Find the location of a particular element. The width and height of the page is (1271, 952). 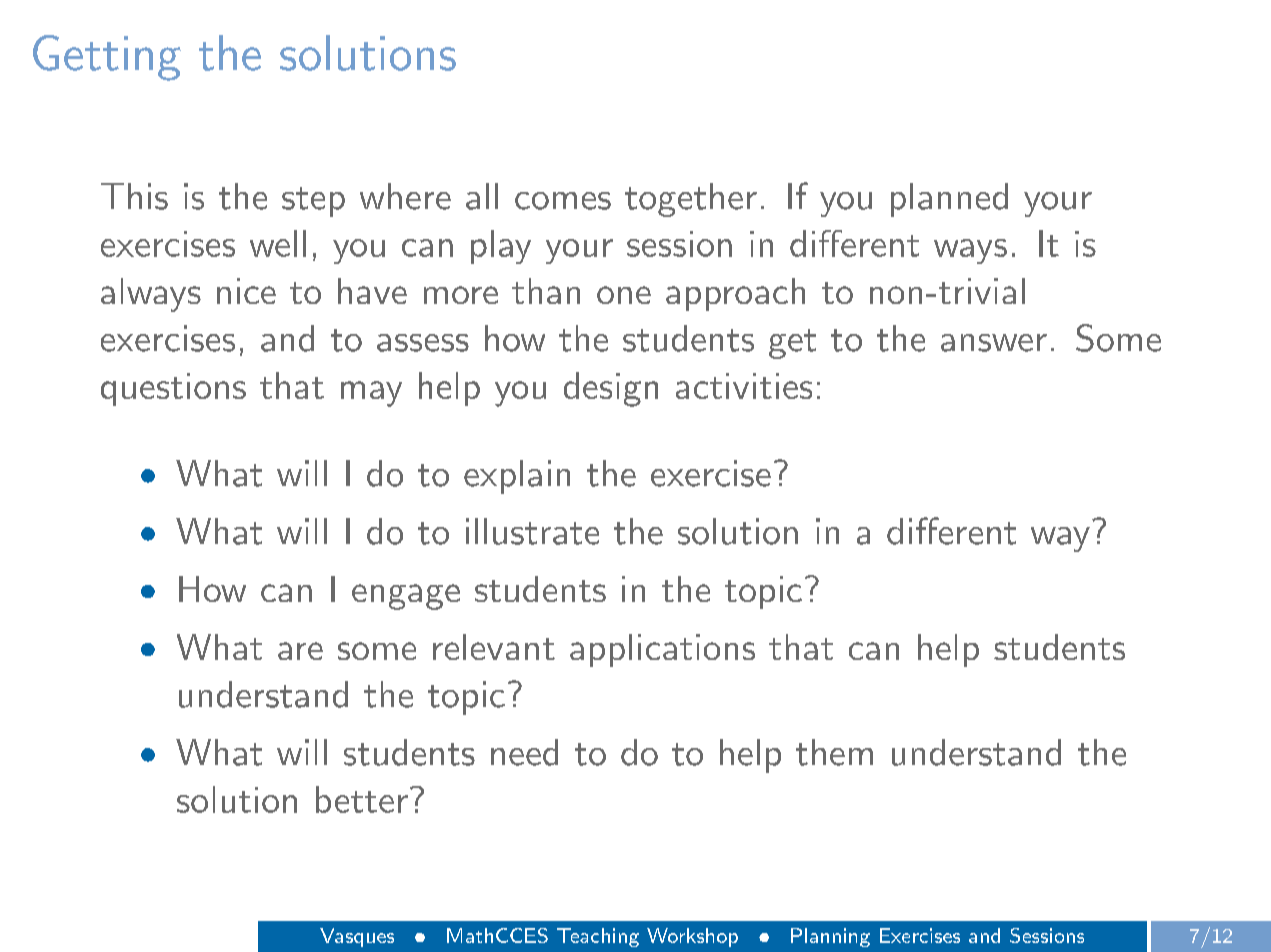

need is located at coordinates (524, 752).
